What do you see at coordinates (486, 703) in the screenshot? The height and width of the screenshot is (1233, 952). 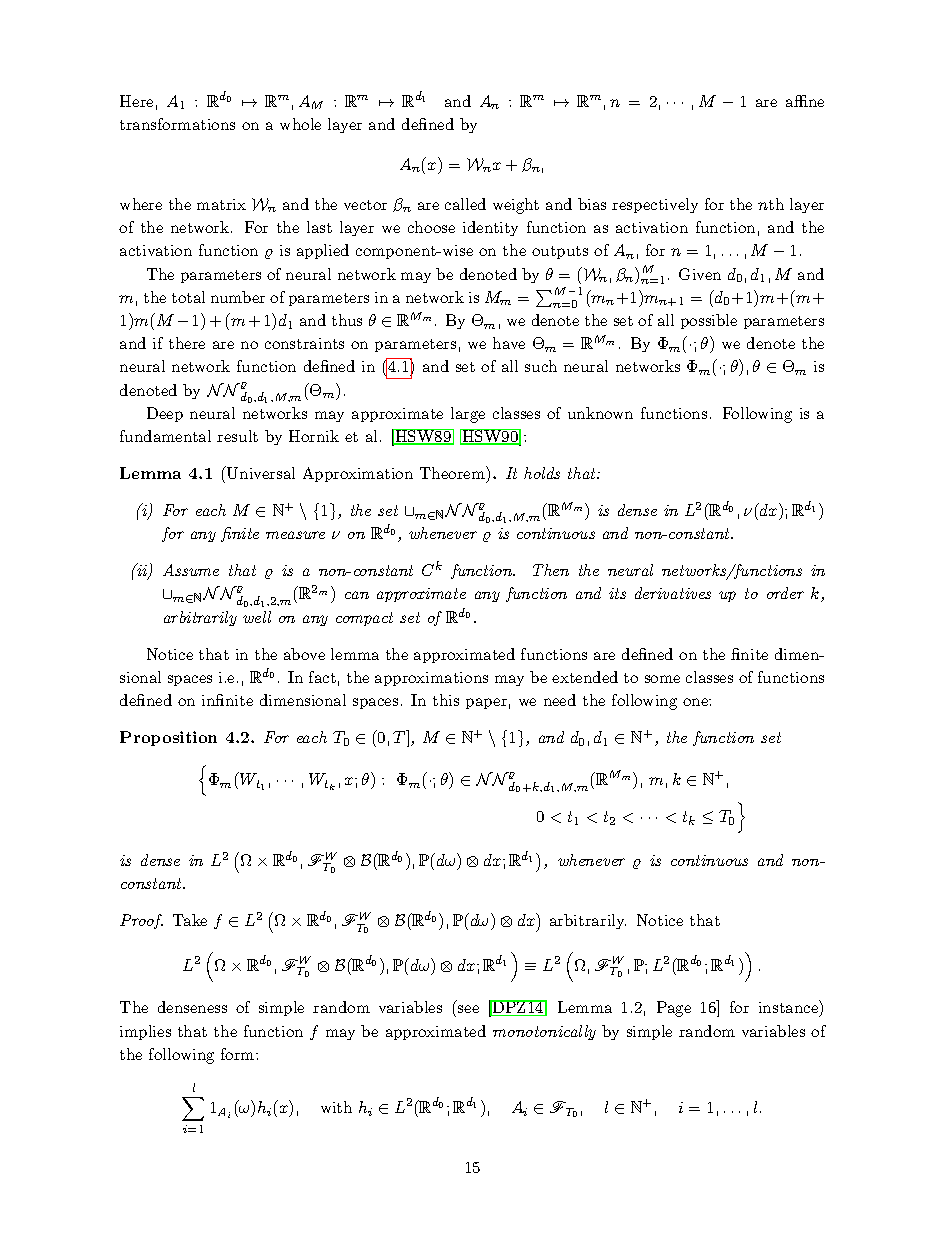 I see `paper` at bounding box center [486, 703].
